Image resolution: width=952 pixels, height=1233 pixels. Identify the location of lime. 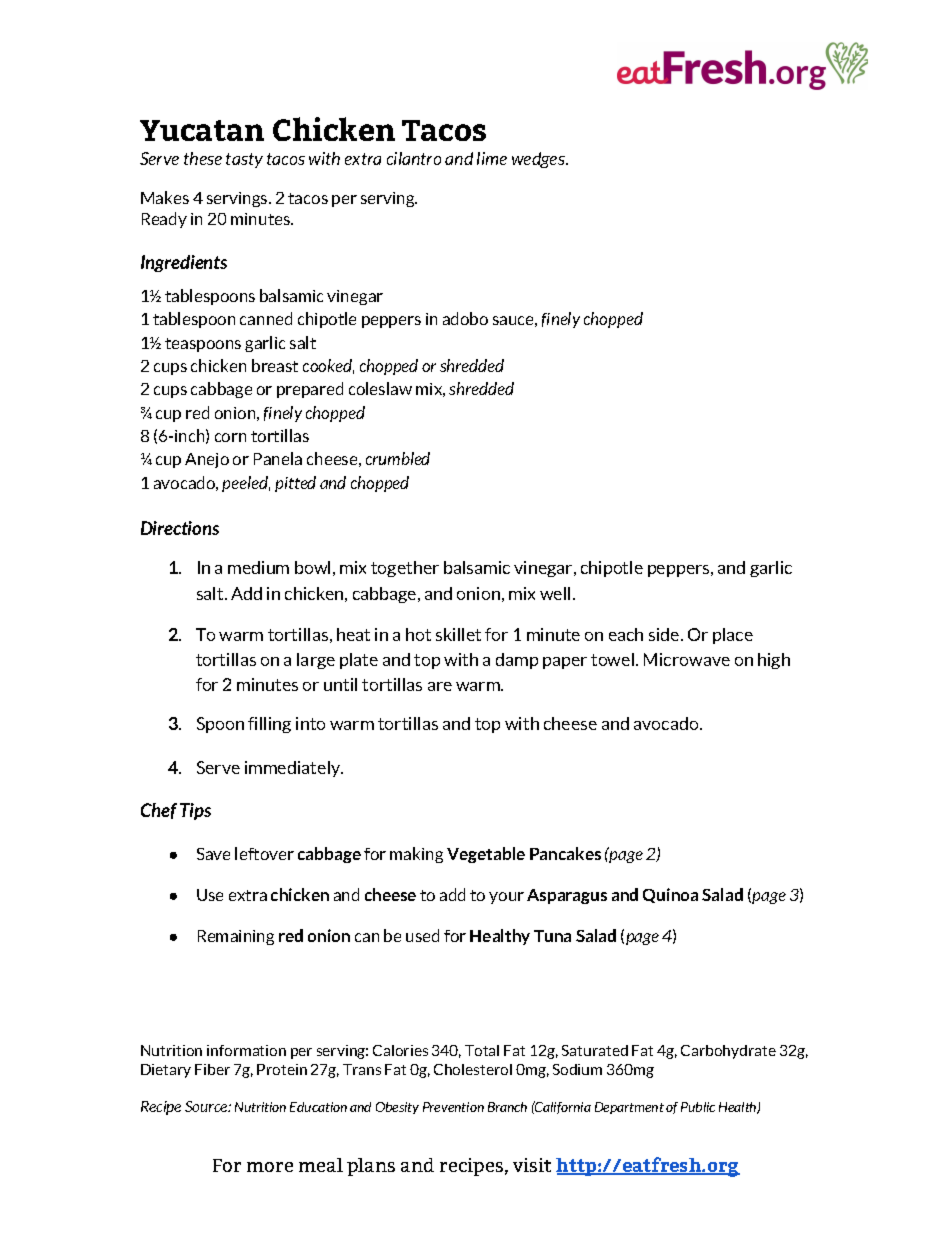
(492, 158).
